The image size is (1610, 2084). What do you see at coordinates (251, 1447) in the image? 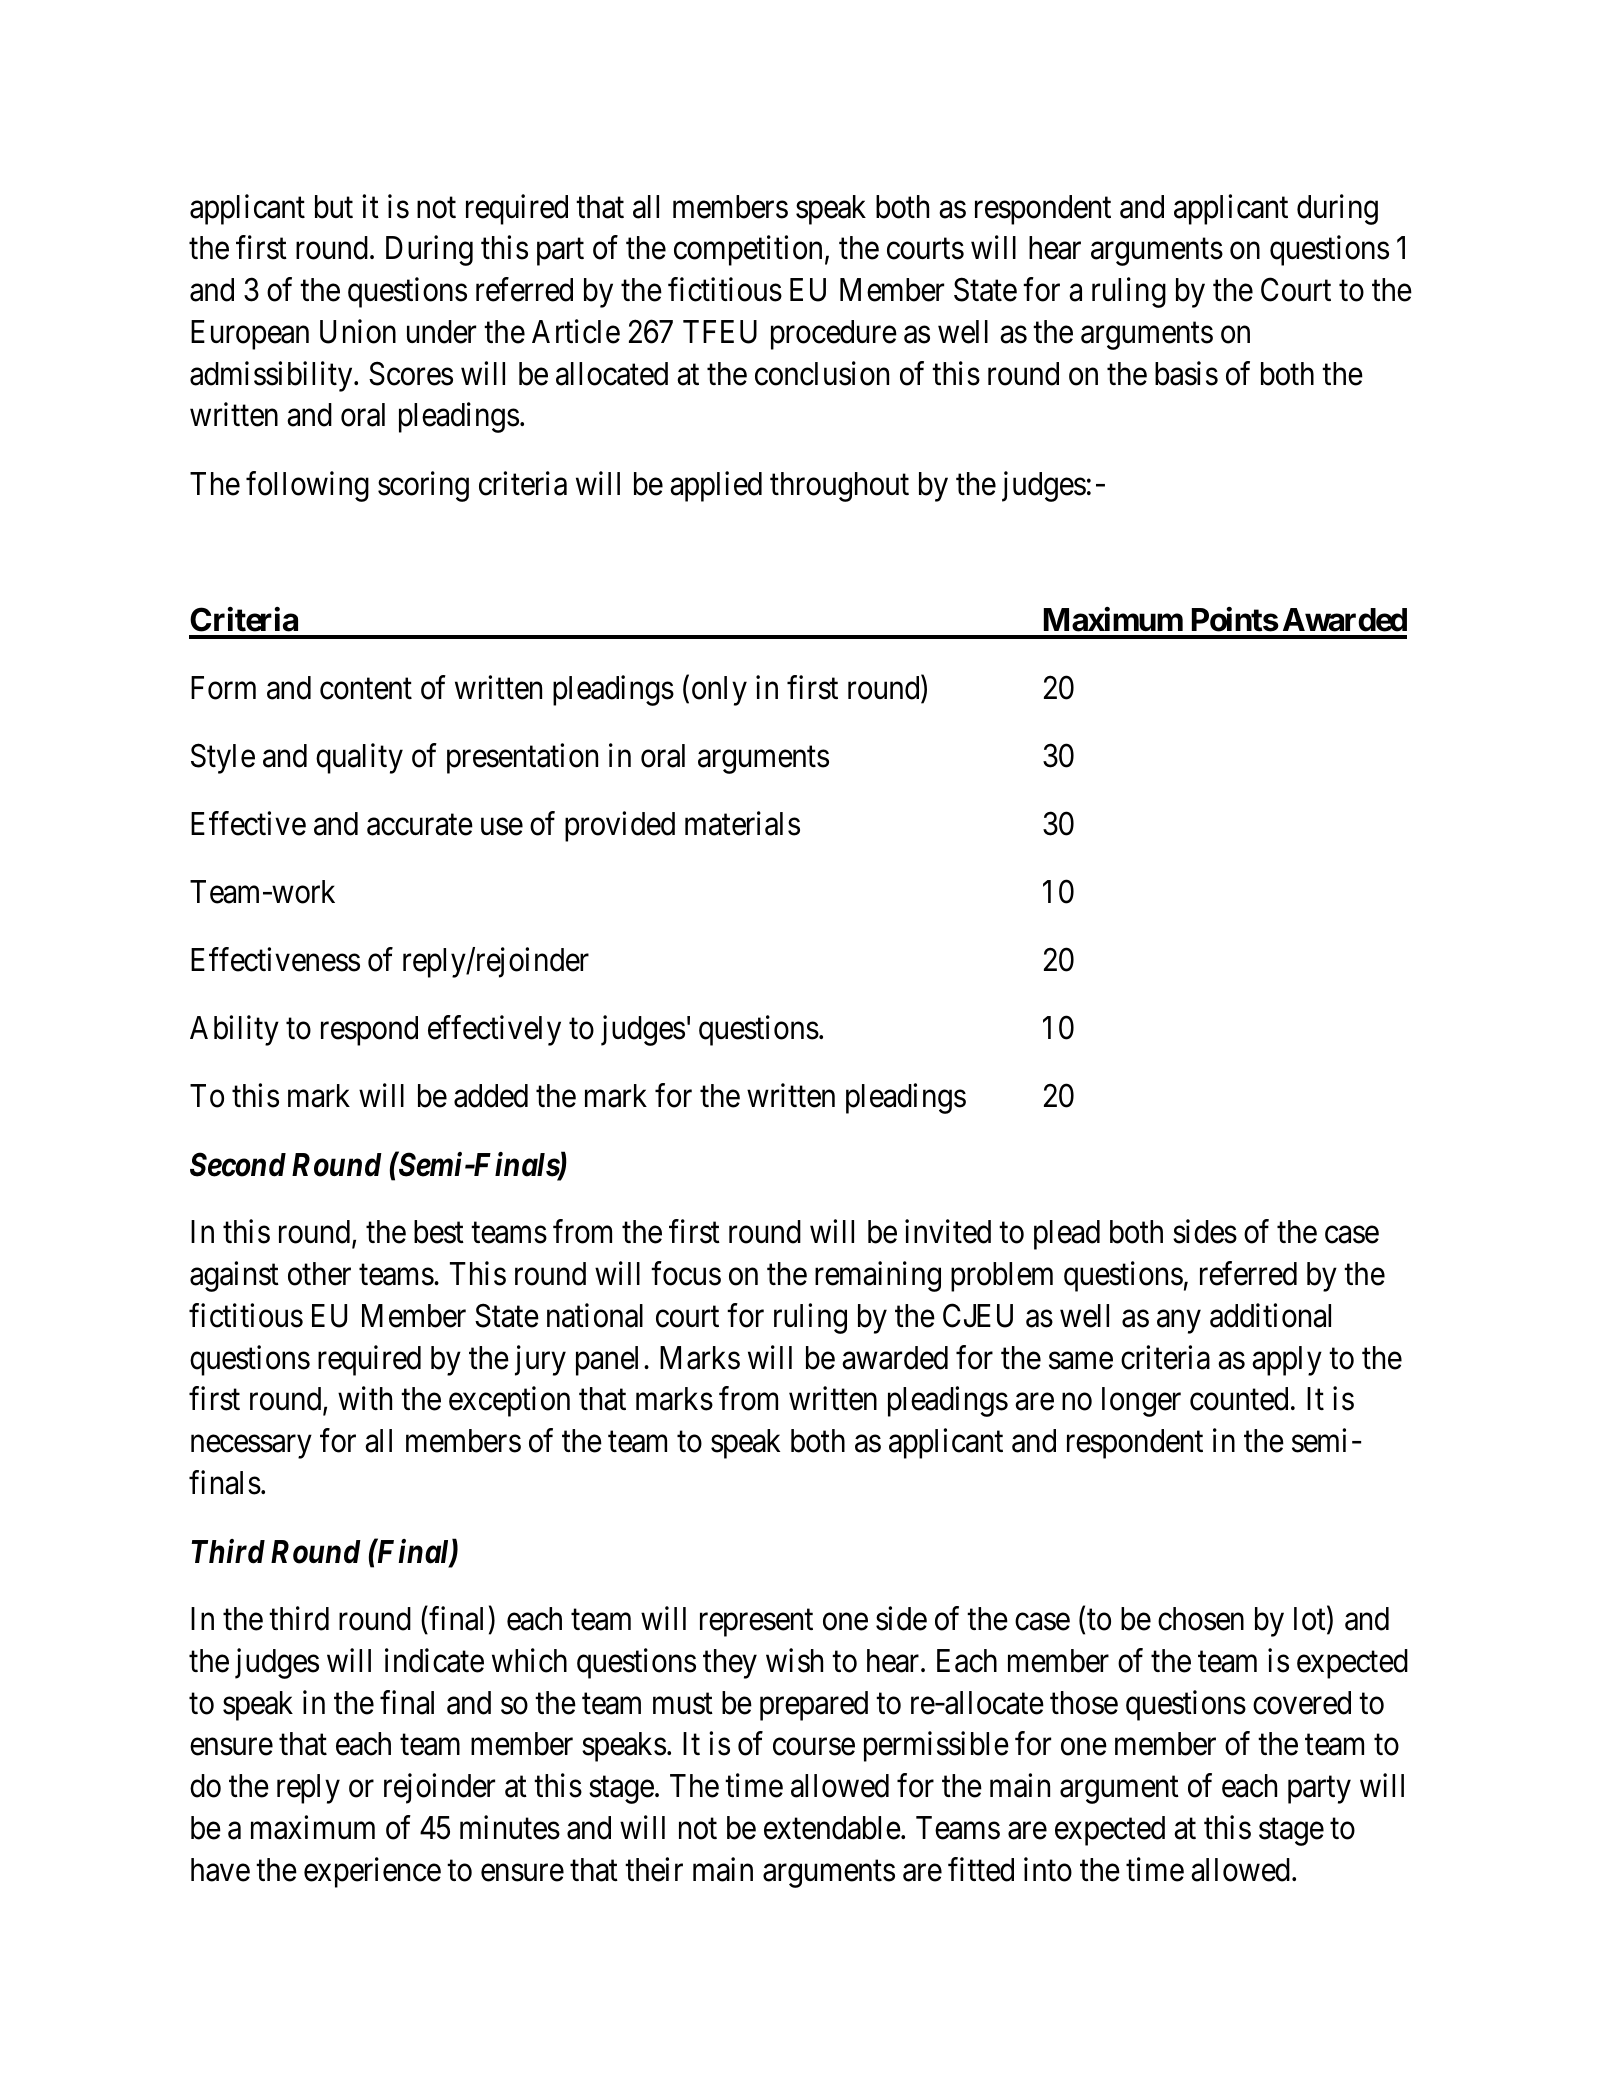
I see `necessary` at bounding box center [251, 1447].
